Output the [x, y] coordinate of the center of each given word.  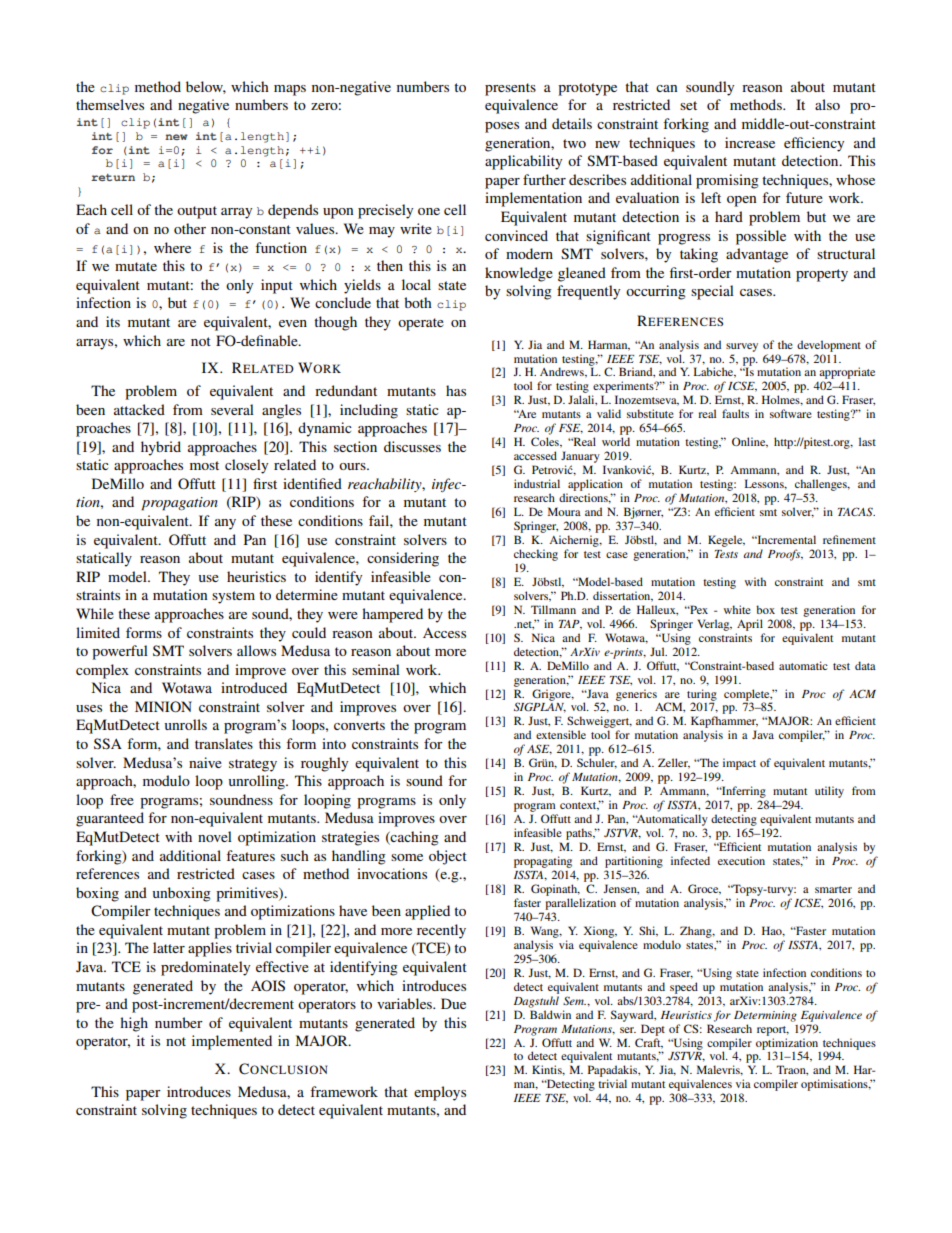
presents [510, 89]
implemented [232, 1042]
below [206, 87]
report [773, 1031]
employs [440, 1093]
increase [750, 142]
